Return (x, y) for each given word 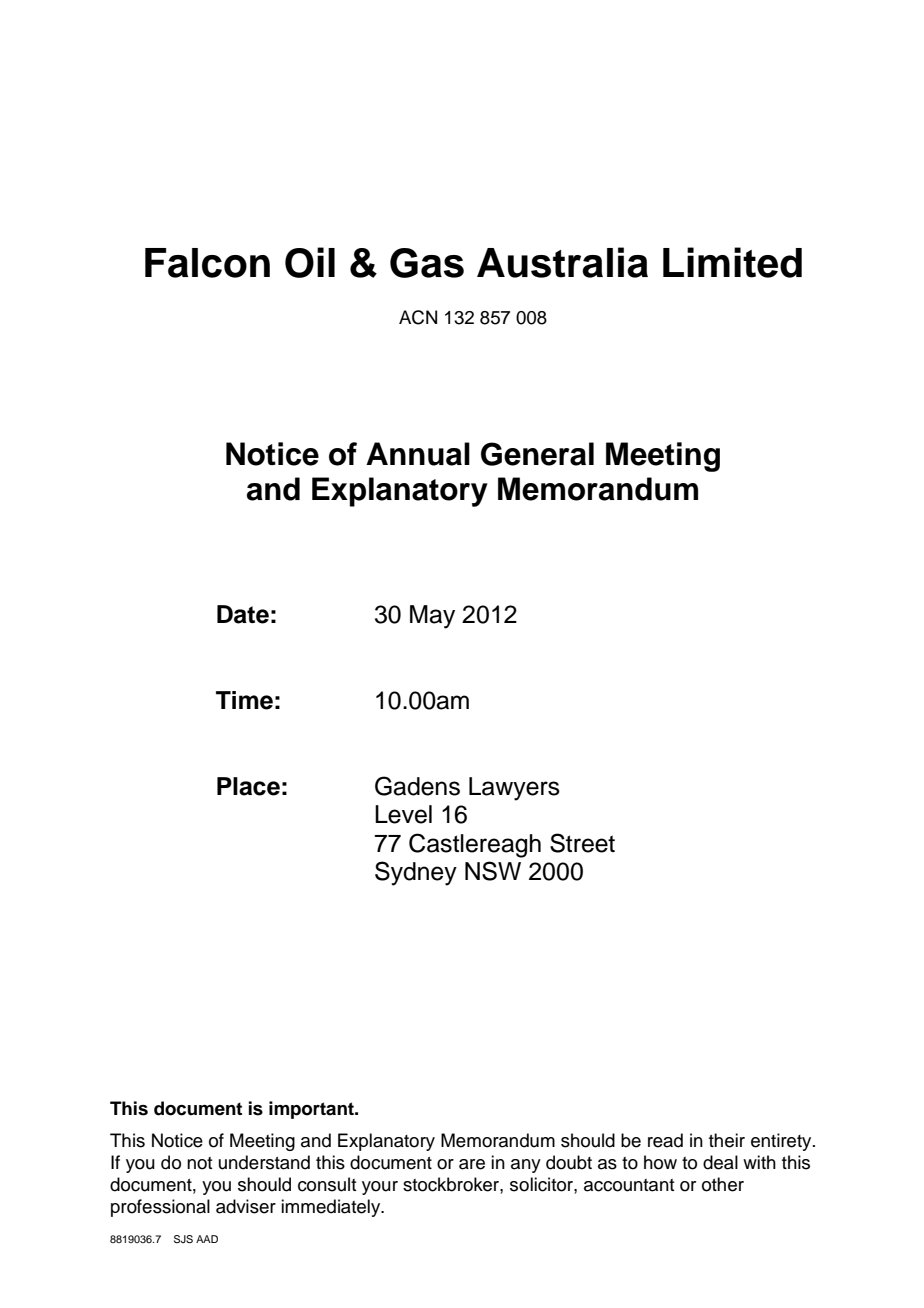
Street (582, 843)
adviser (246, 1206)
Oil (310, 262)
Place (248, 786)
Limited (732, 262)
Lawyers (514, 789)
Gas (427, 263)
